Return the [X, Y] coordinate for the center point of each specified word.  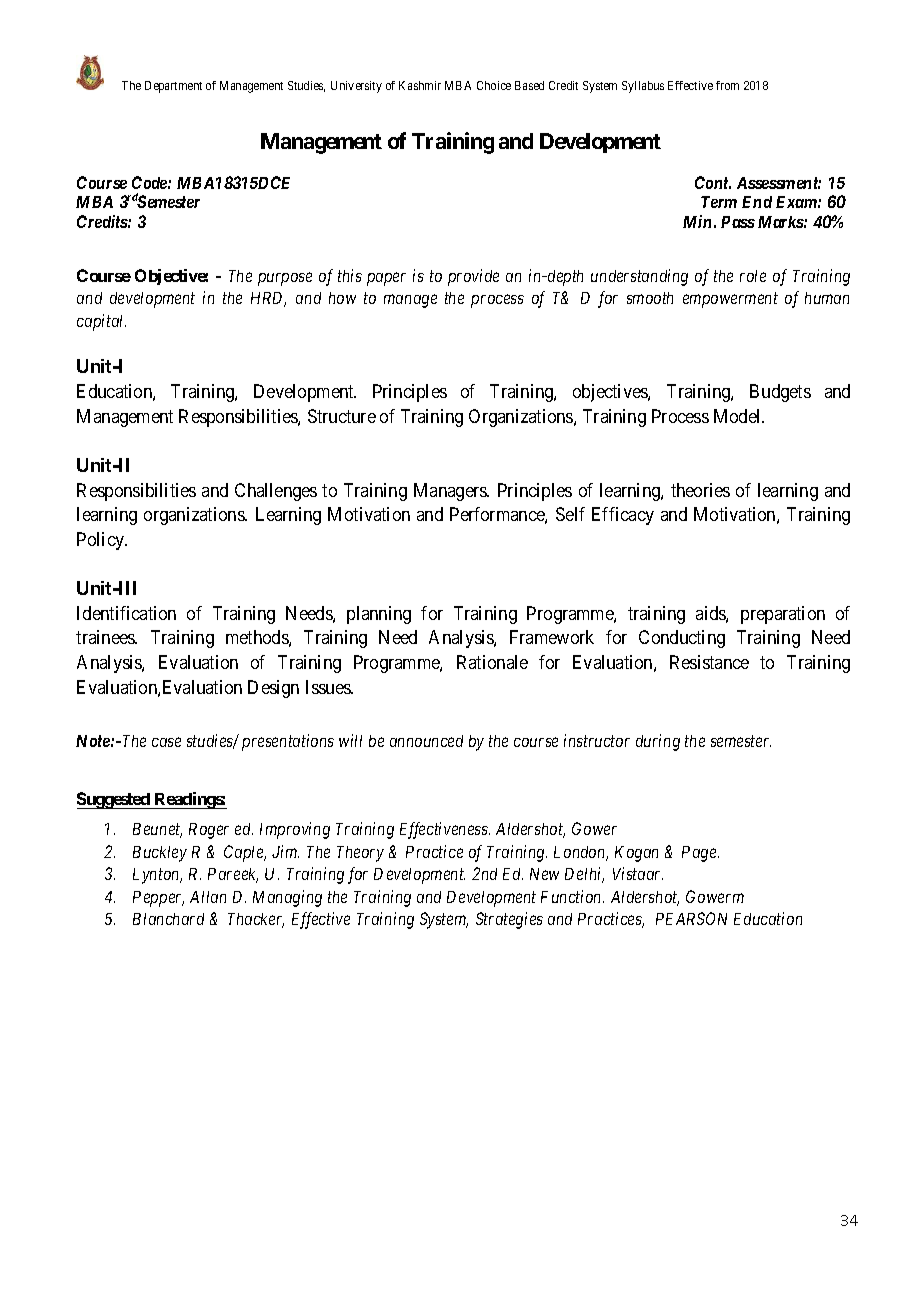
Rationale [492, 662]
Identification [126, 613]
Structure [342, 416]
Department [173, 87]
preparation [783, 615]
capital [101, 322]
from [727, 85]
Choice [494, 85]
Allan [208, 897]
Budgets [780, 393]
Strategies [509, 920]
